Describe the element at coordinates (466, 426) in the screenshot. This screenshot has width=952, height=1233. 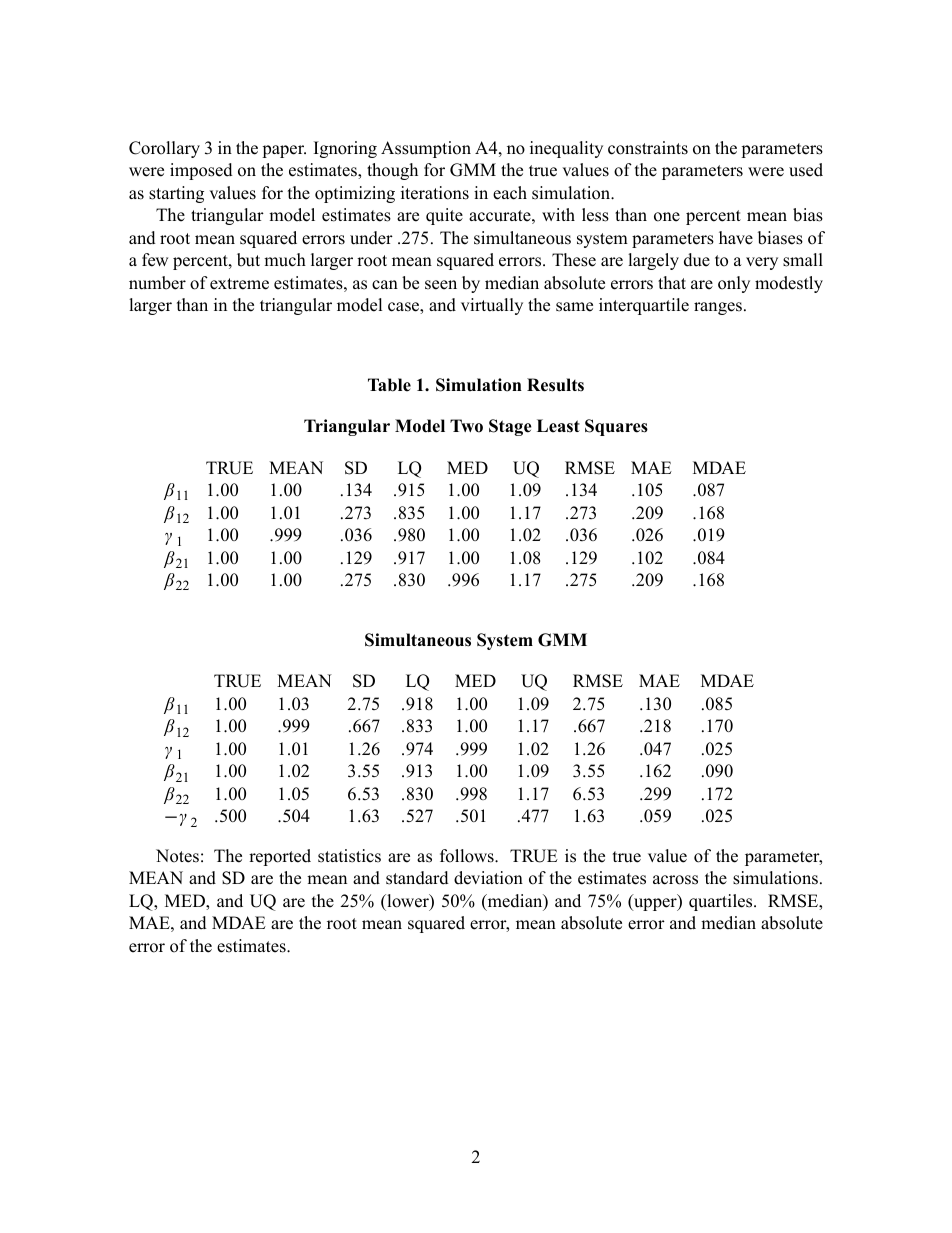
I see `Two` at that location.
